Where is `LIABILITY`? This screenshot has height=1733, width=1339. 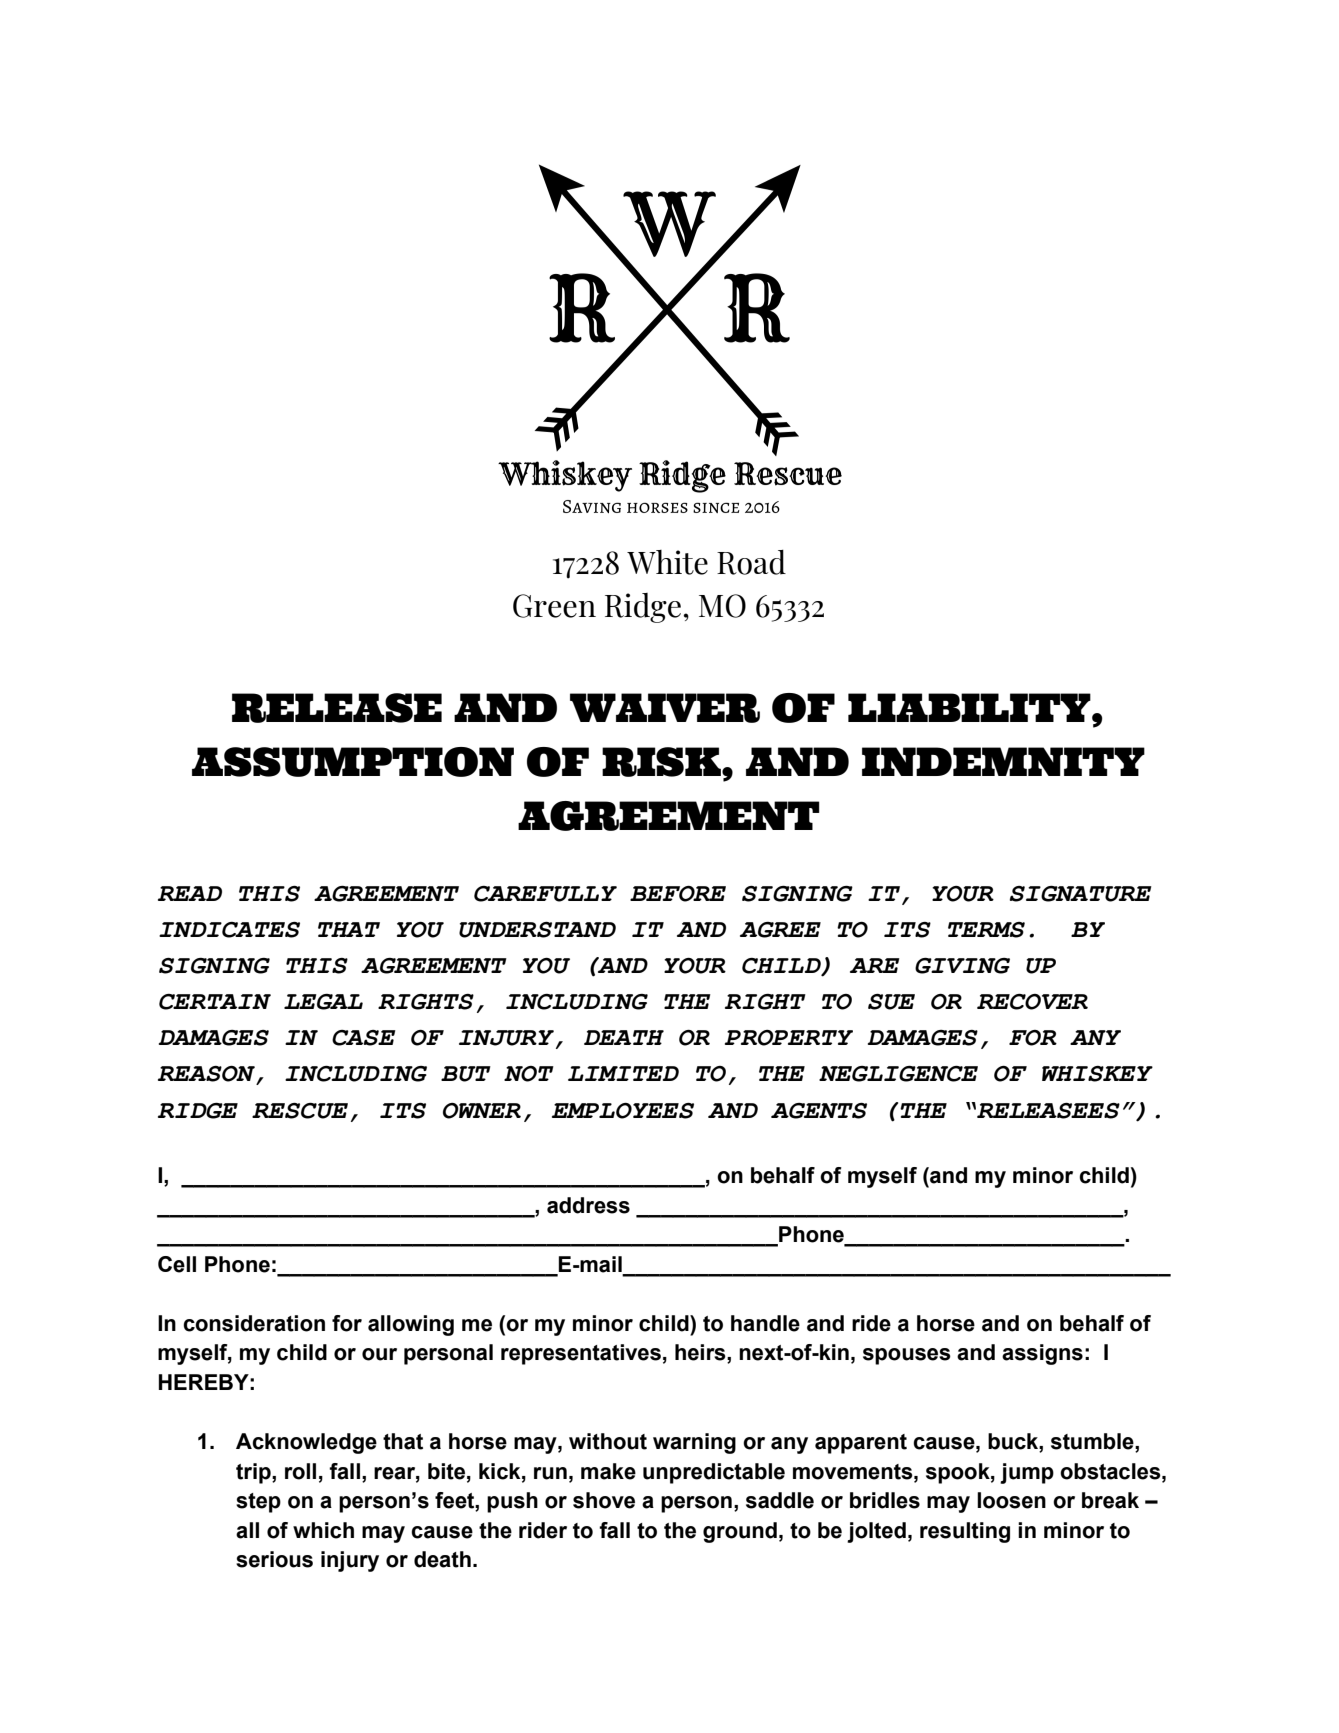
LIABILITY is located at coordinates (970, 707).
